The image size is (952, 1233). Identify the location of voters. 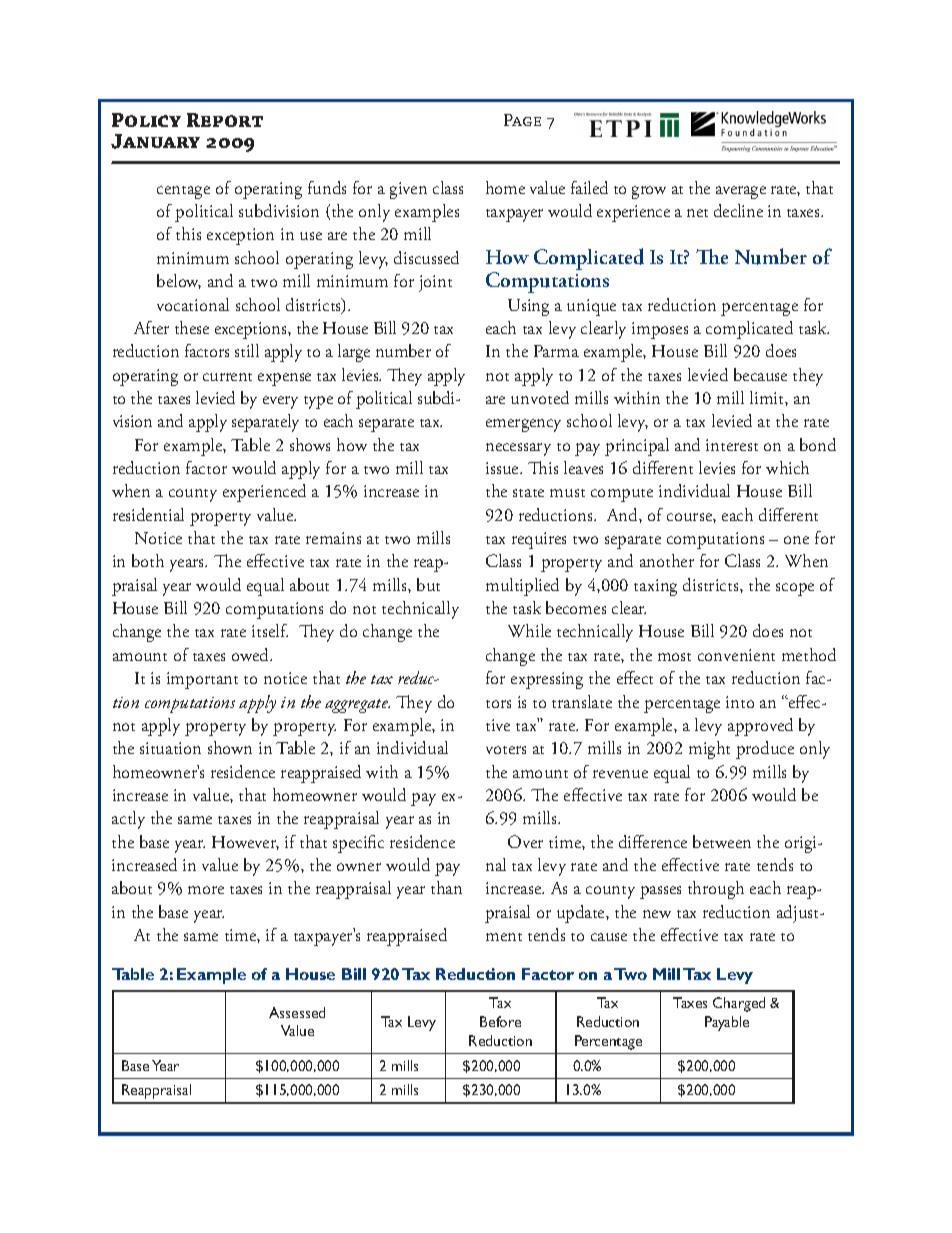
(506, 750).
